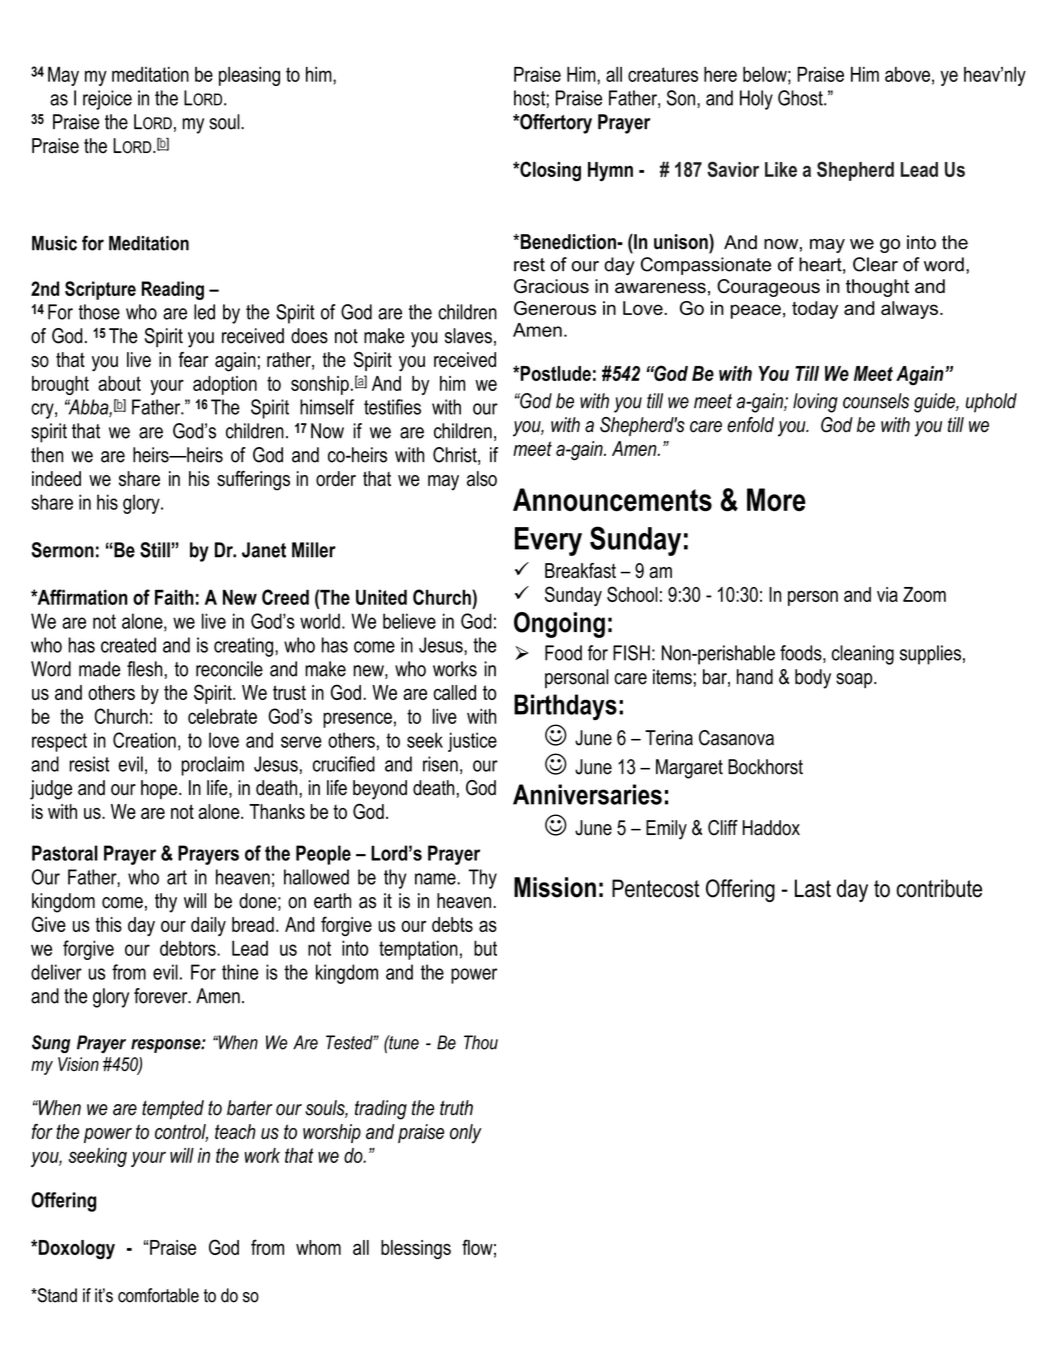 This image has height=1368, width=1057. What do you see at coordinates (416, 1249) in the image?
I see `blessings` at bounding box center [416, 1249].
